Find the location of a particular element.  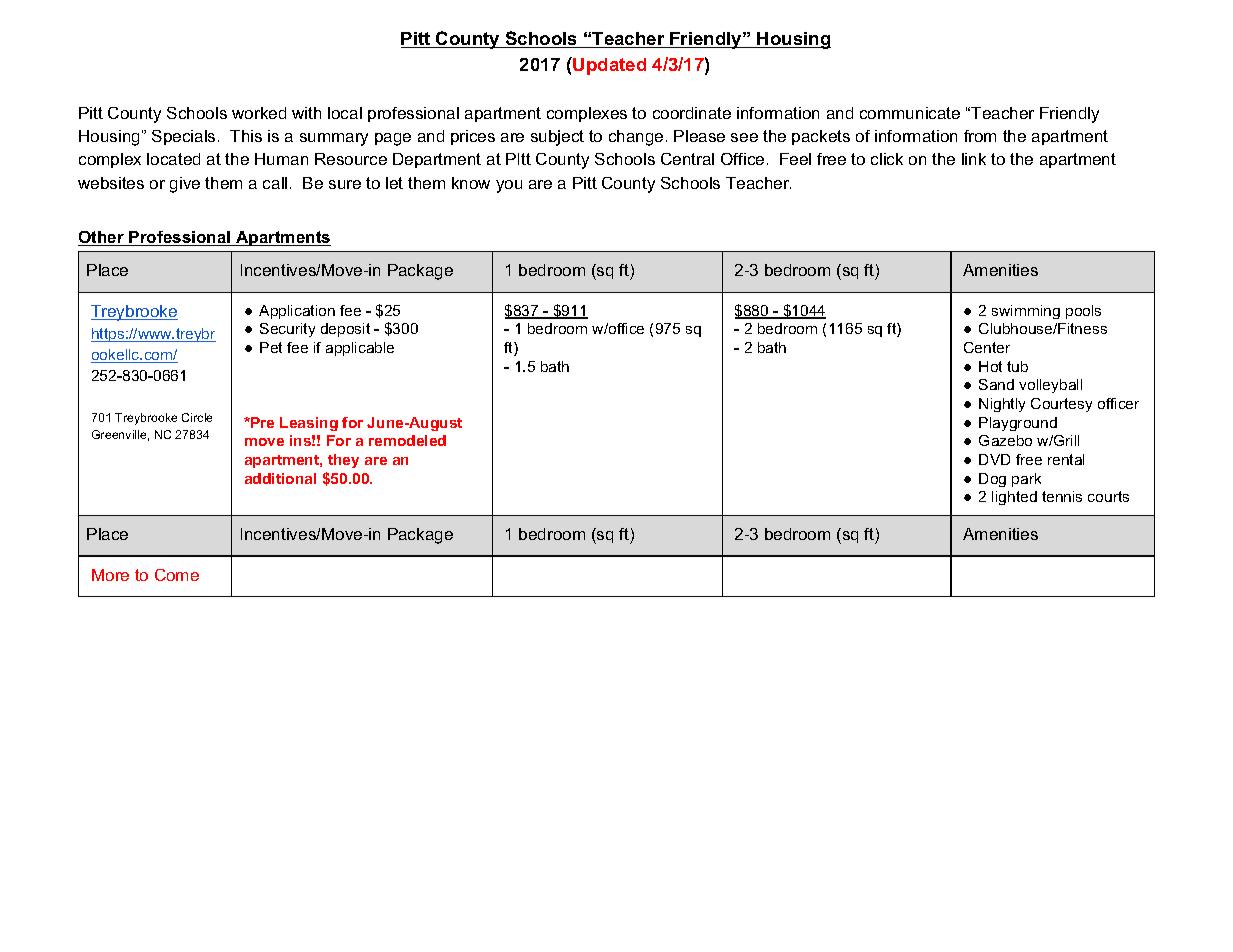

swimming is located at coordinates (1026, 312).
